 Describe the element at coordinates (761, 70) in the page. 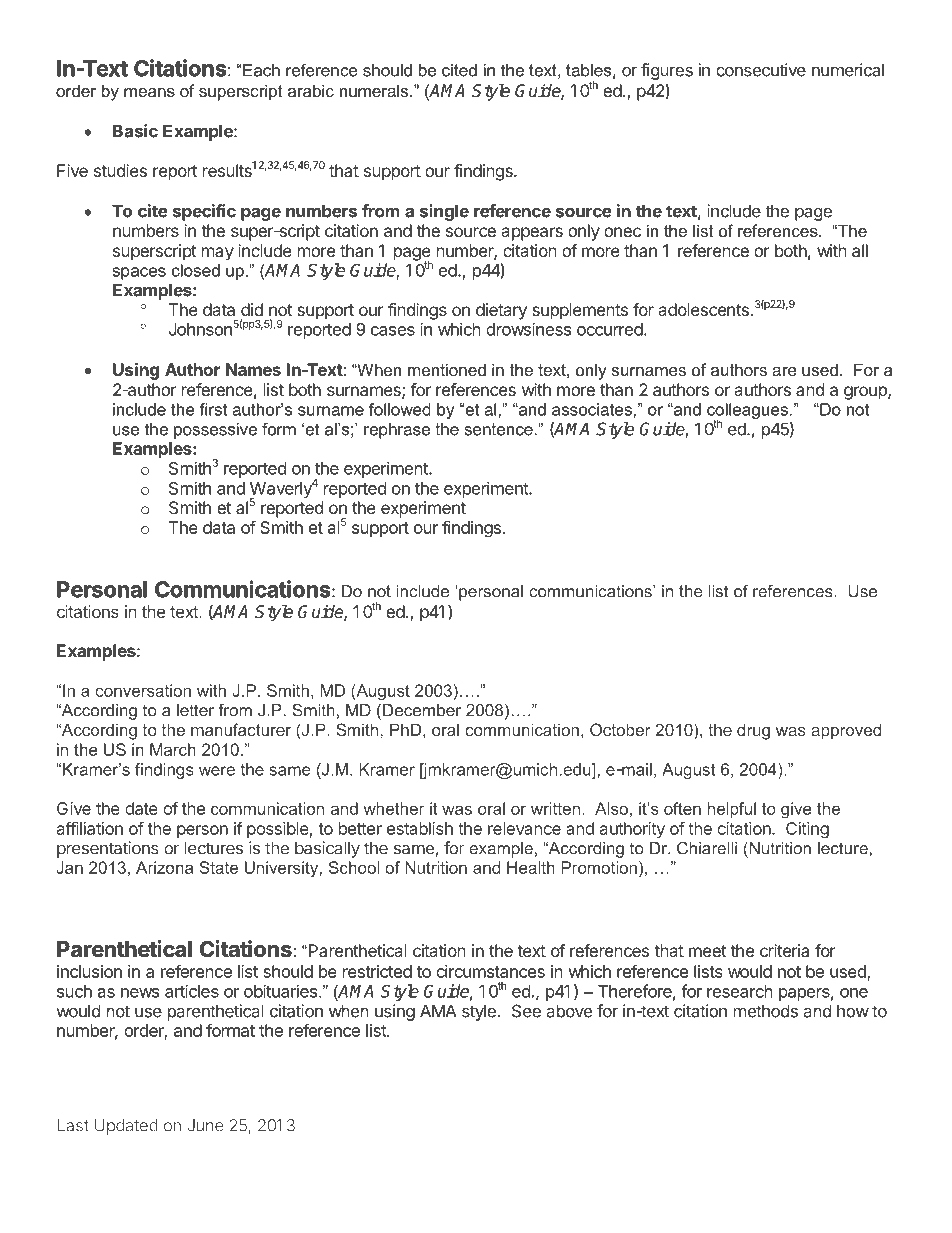

I see `consecutive` at that location.
